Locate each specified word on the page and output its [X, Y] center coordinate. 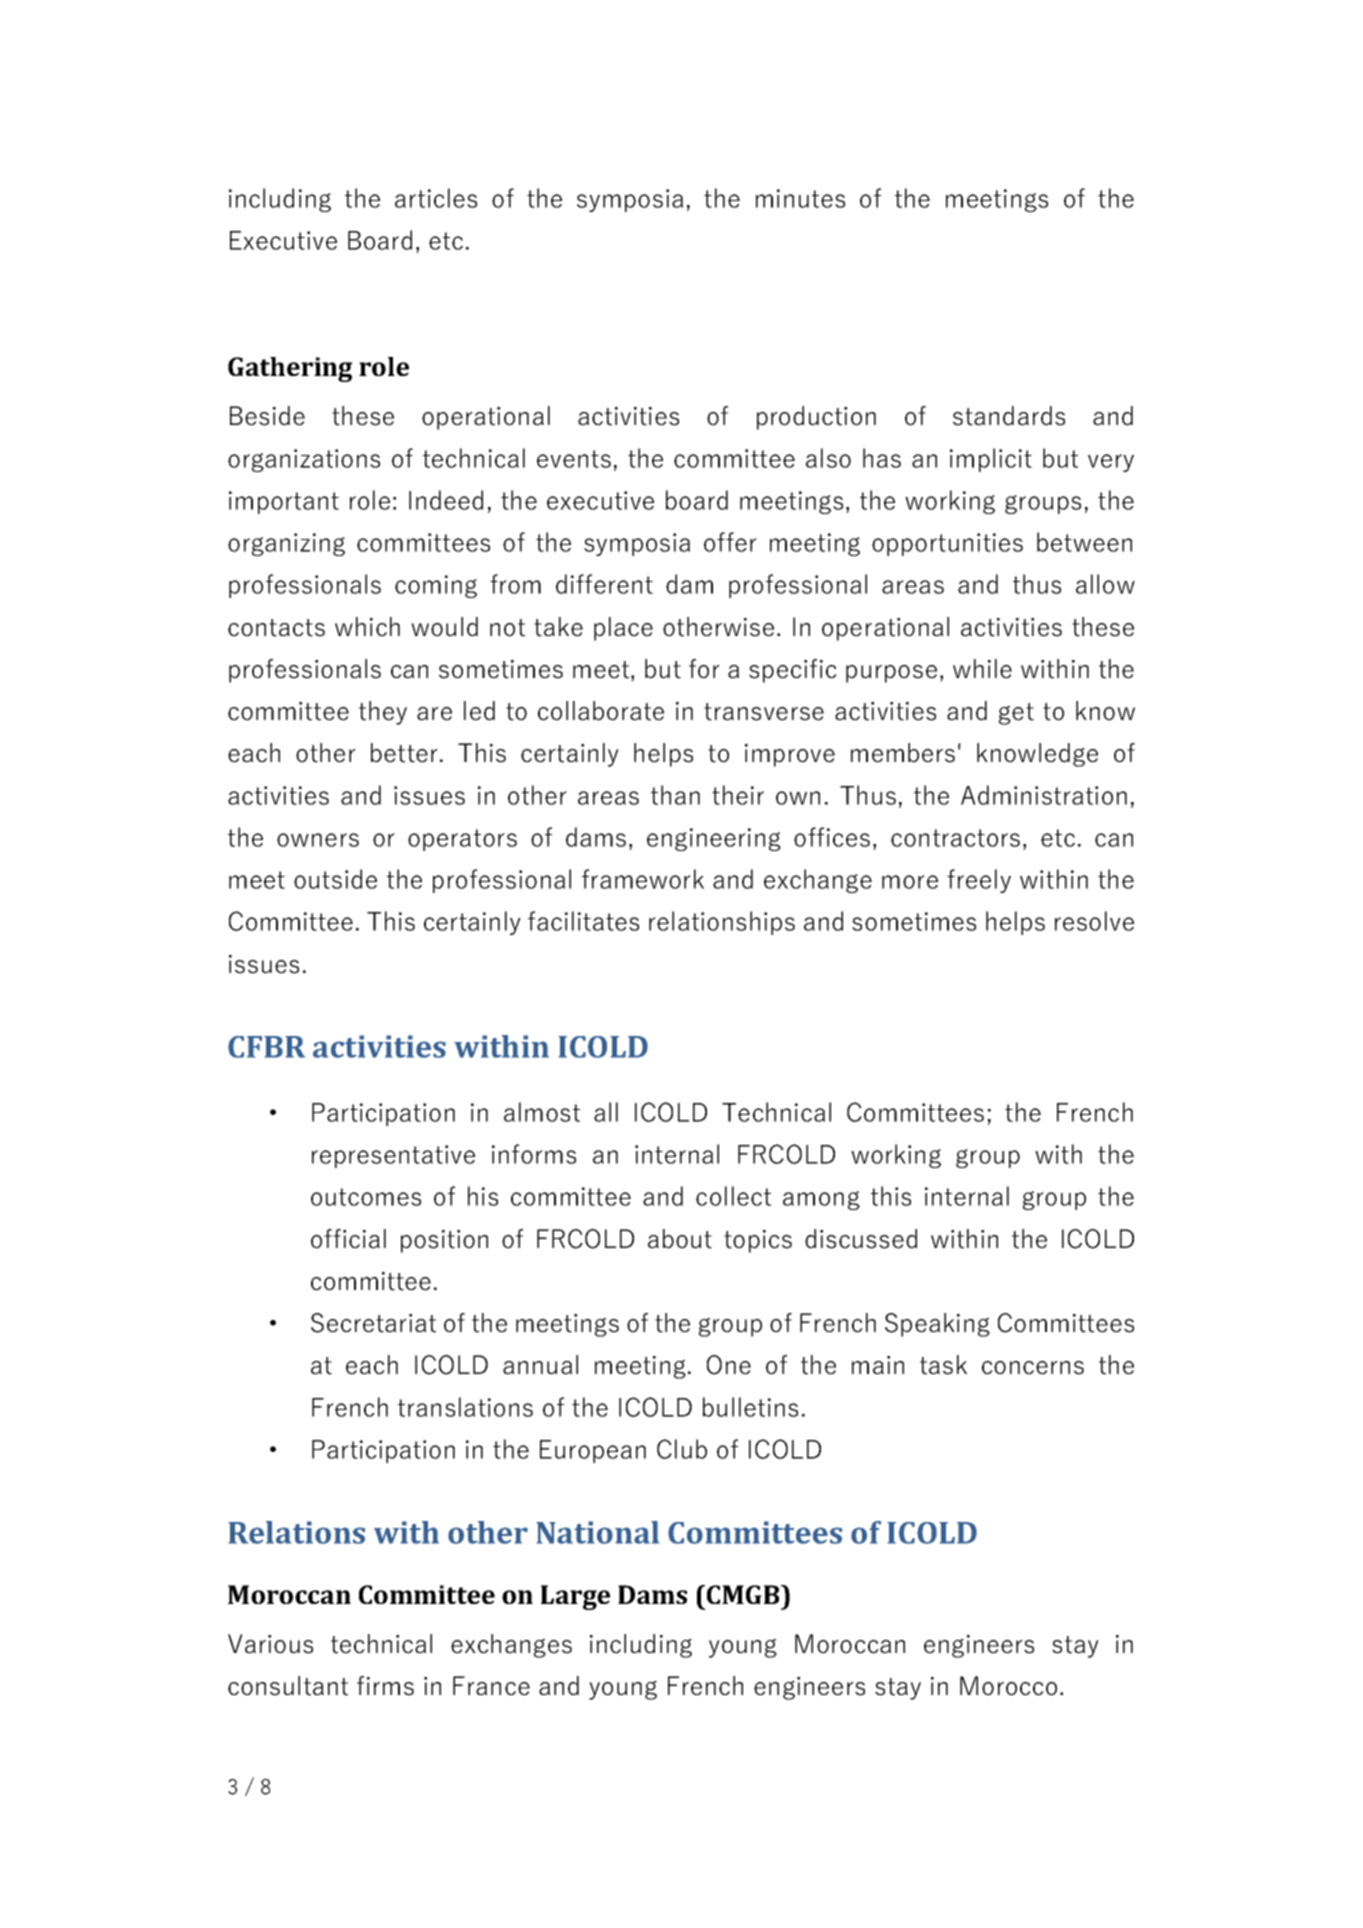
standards [1009, 416]
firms [385, 1686]
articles [436, 198]
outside [335, 879]
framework [643, 879]
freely [979, 881]
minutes [800, 198]
